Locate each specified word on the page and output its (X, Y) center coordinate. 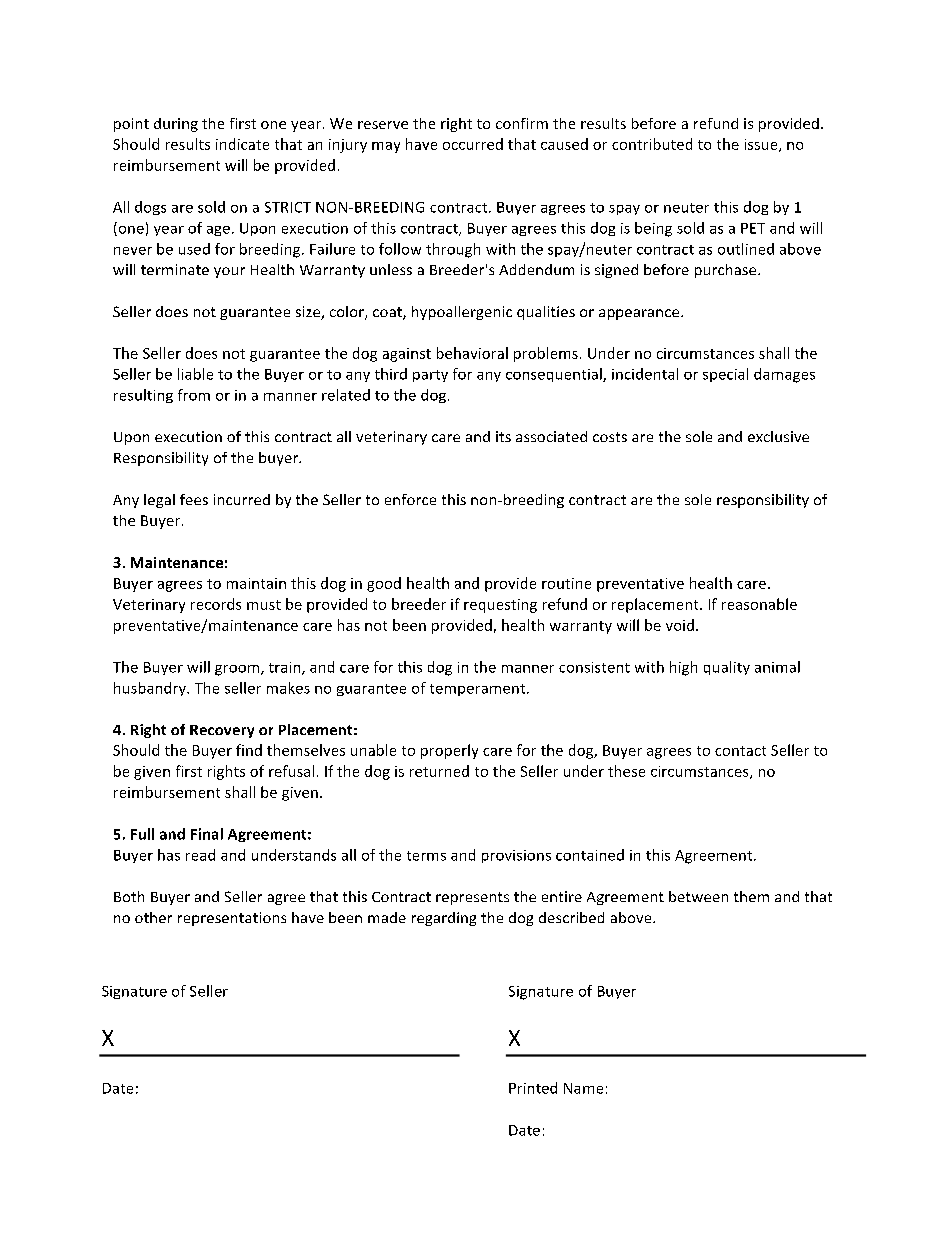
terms (426, 856)
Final (207, 834)
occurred (473, 144)
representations (232, 919)
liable (195, 374)
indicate (242, 144)
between (698, 896)
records (216, 604)
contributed (652, 144)
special (725, 375)
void (680, 625)
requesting (500, 606)
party (430, 376)
